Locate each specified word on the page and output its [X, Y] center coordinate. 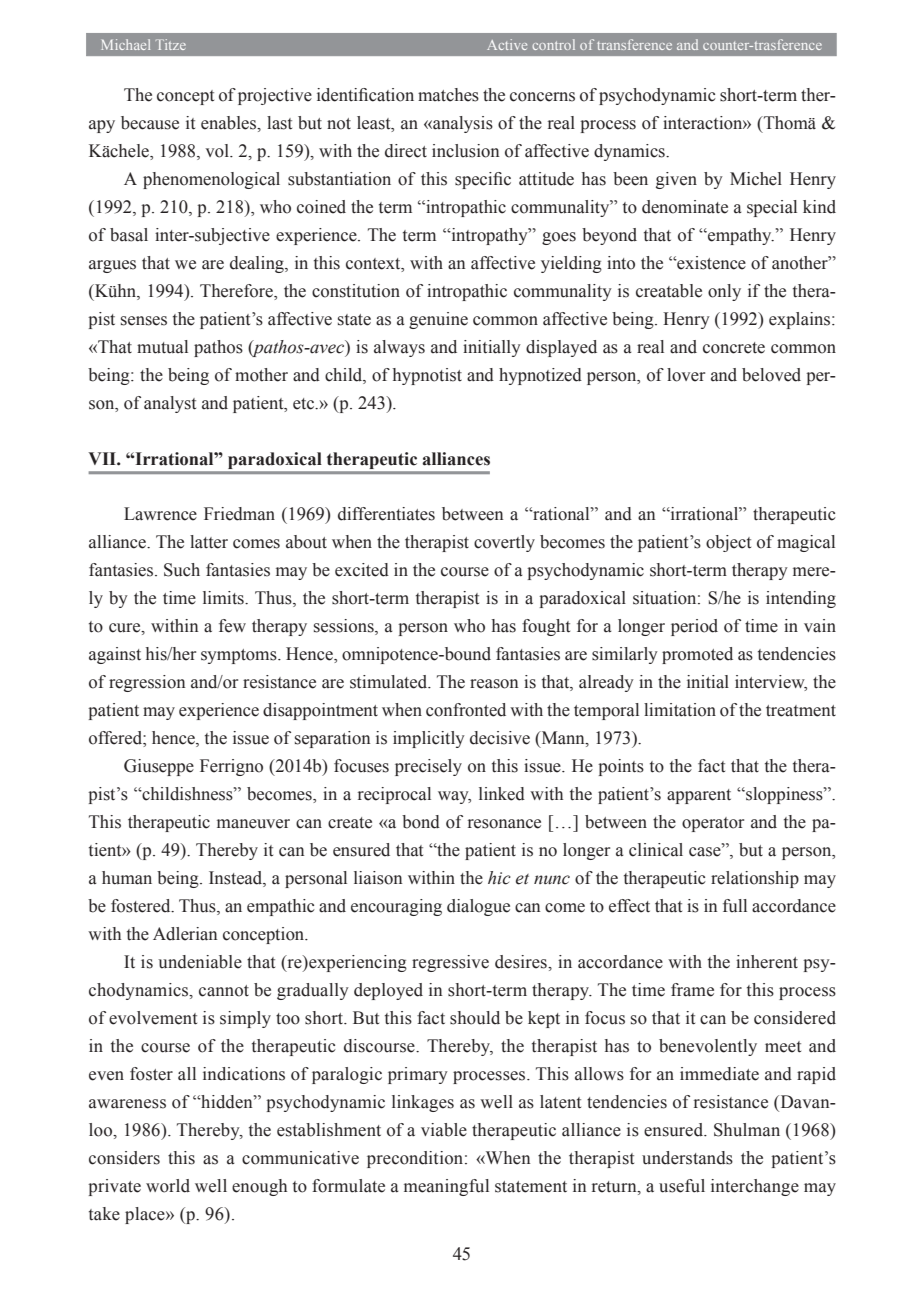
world [168, 1186]
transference [634, 44]
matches [448, 95]
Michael [125, 44]
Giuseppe [159, 767]
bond [421, 822]
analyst [170, 404]
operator [713, 824]
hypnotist [427, 376]
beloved [771, 375]
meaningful [446, 1187]
